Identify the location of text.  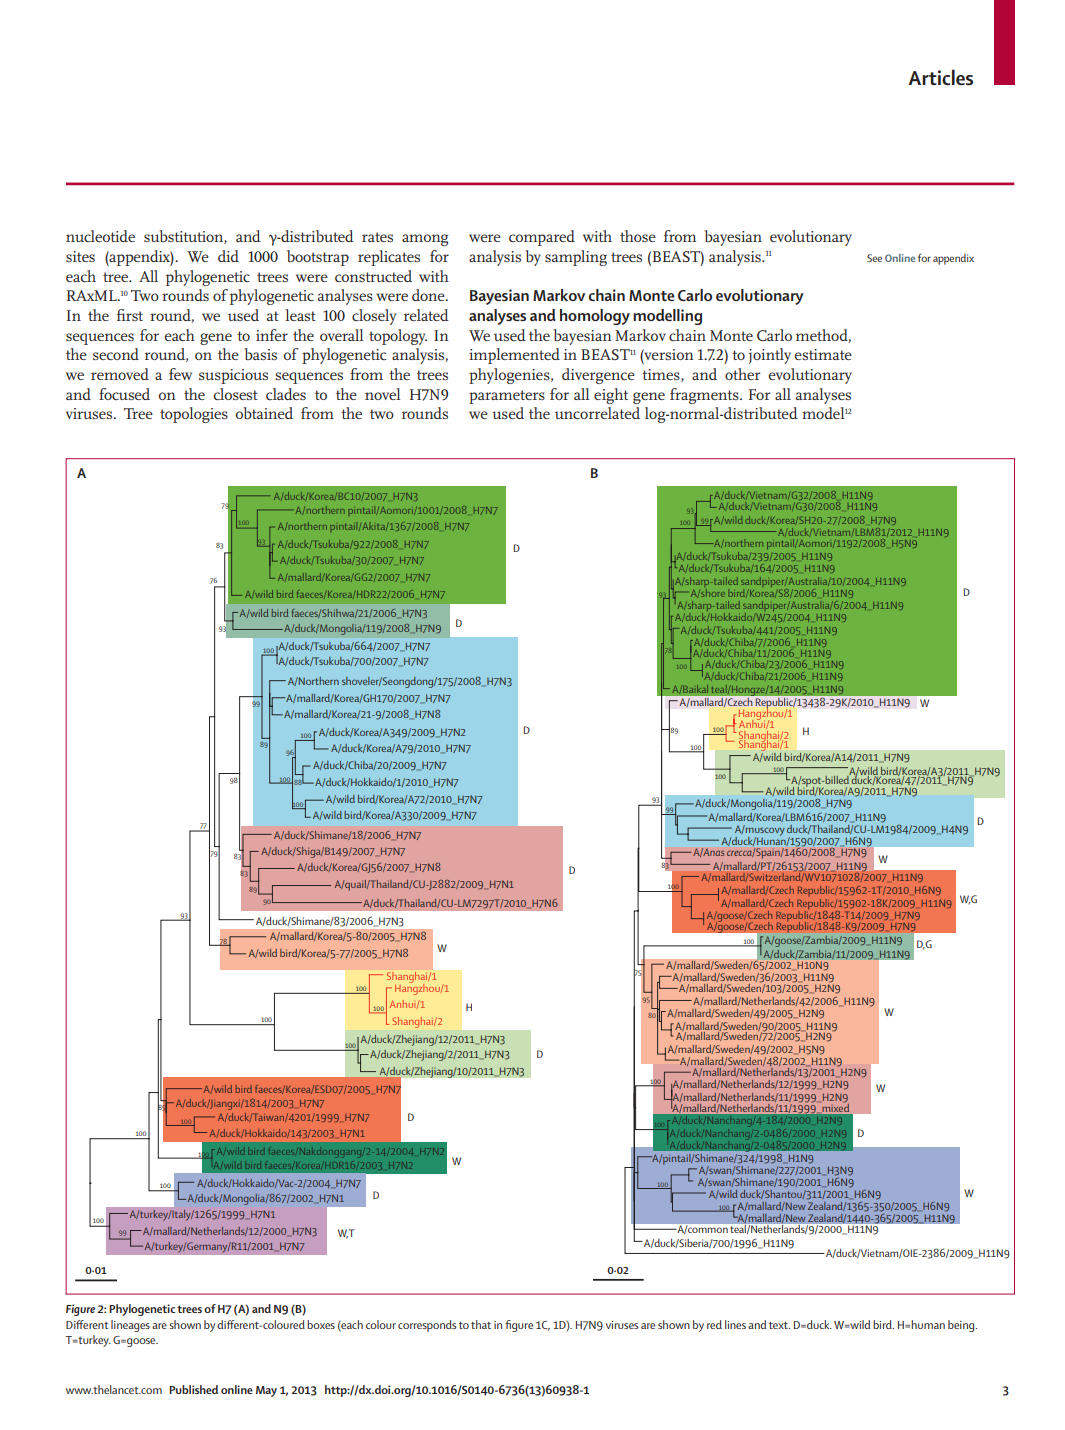
(779, 1325).
